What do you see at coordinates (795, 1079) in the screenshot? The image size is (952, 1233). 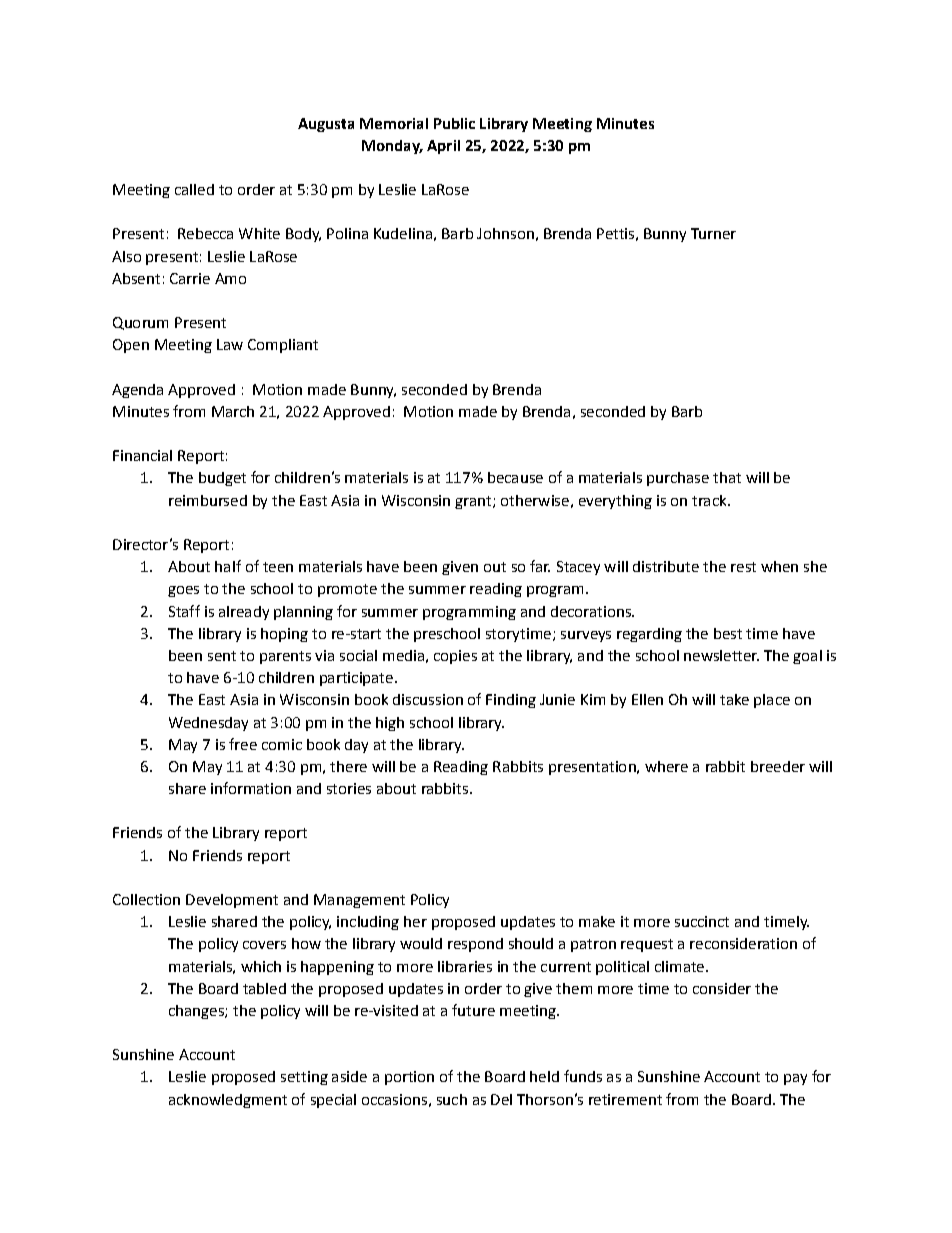 I see `pay` at bounding box center [795, 1079].
